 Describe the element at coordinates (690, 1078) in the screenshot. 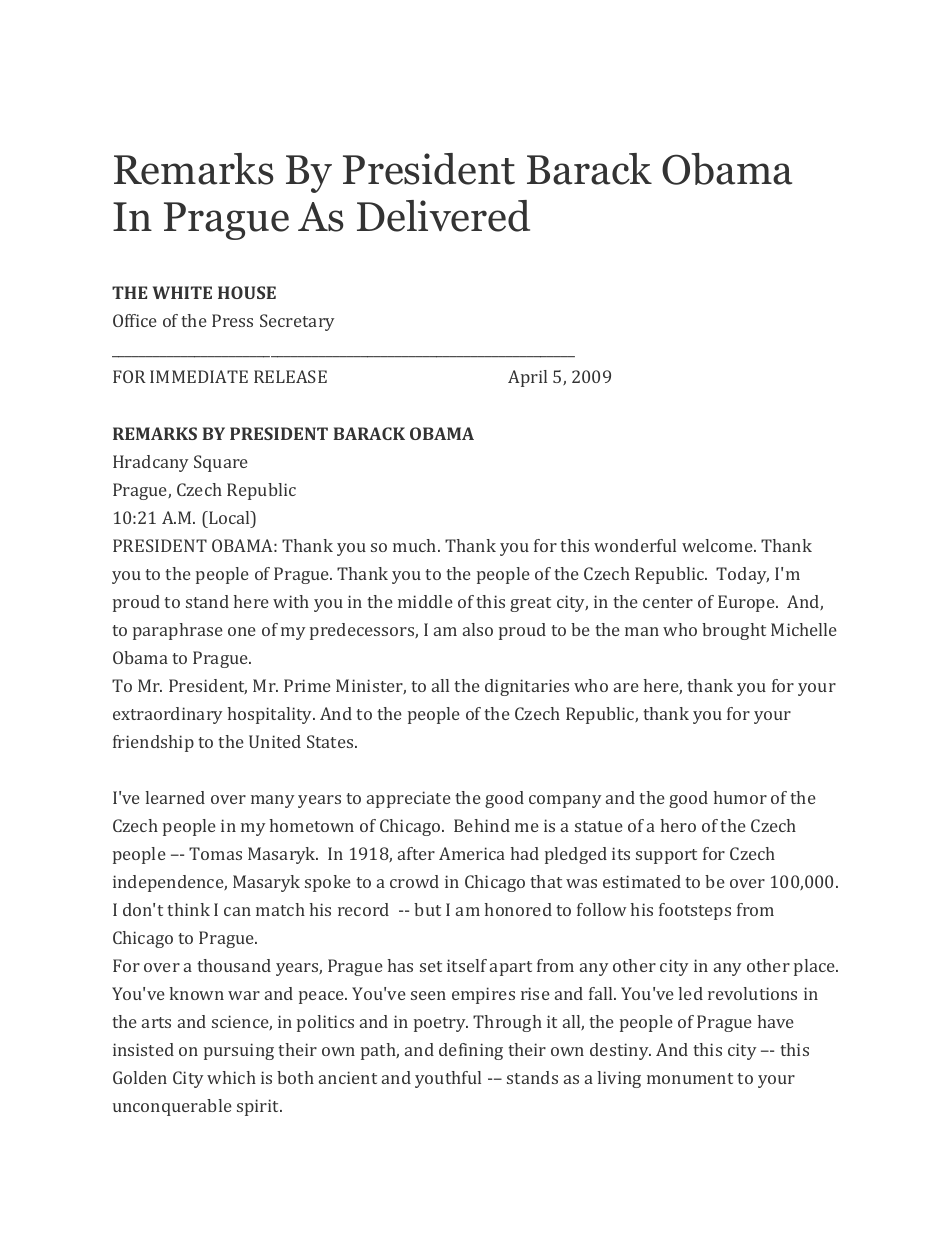

I see `monument` at that location.
